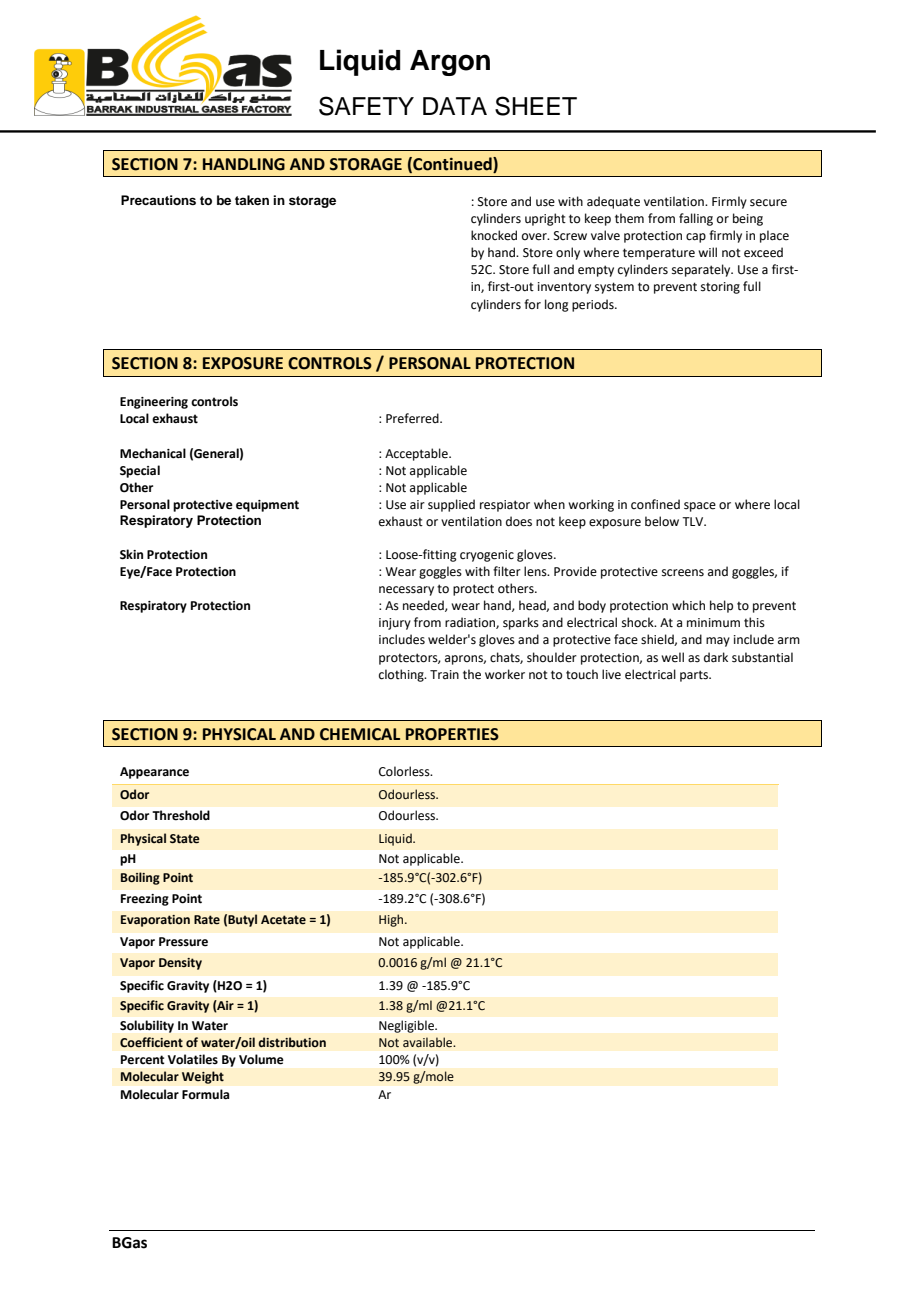  Describe the element at coordinates (392, 920) in the screenshot. I see `High` at that location.
